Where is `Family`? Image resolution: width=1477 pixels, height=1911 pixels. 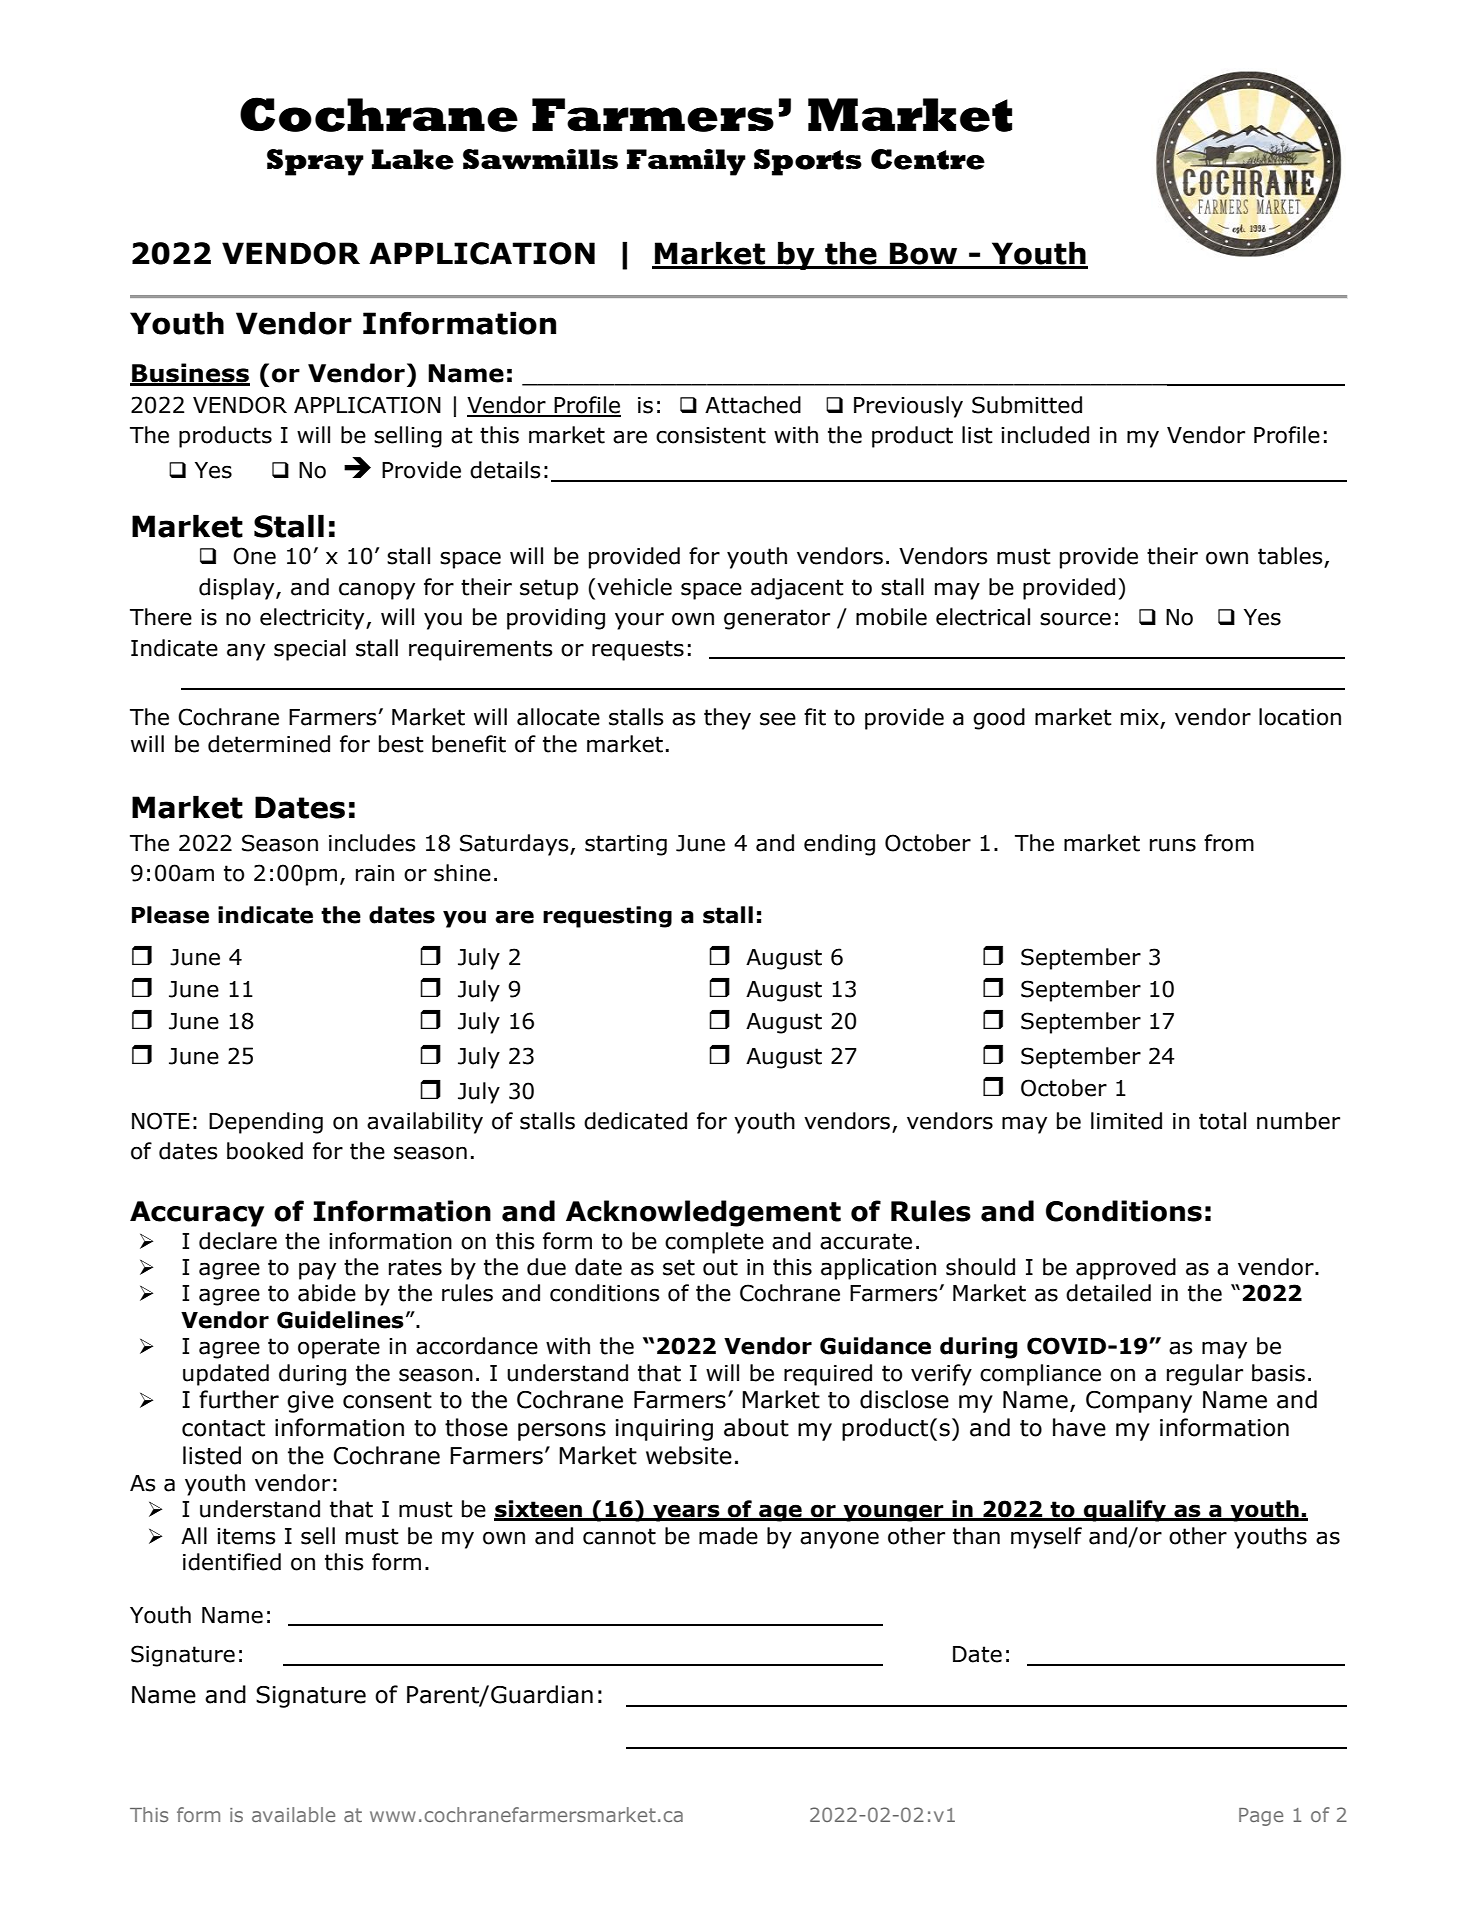
Family is located at coordinates (686, 162).
